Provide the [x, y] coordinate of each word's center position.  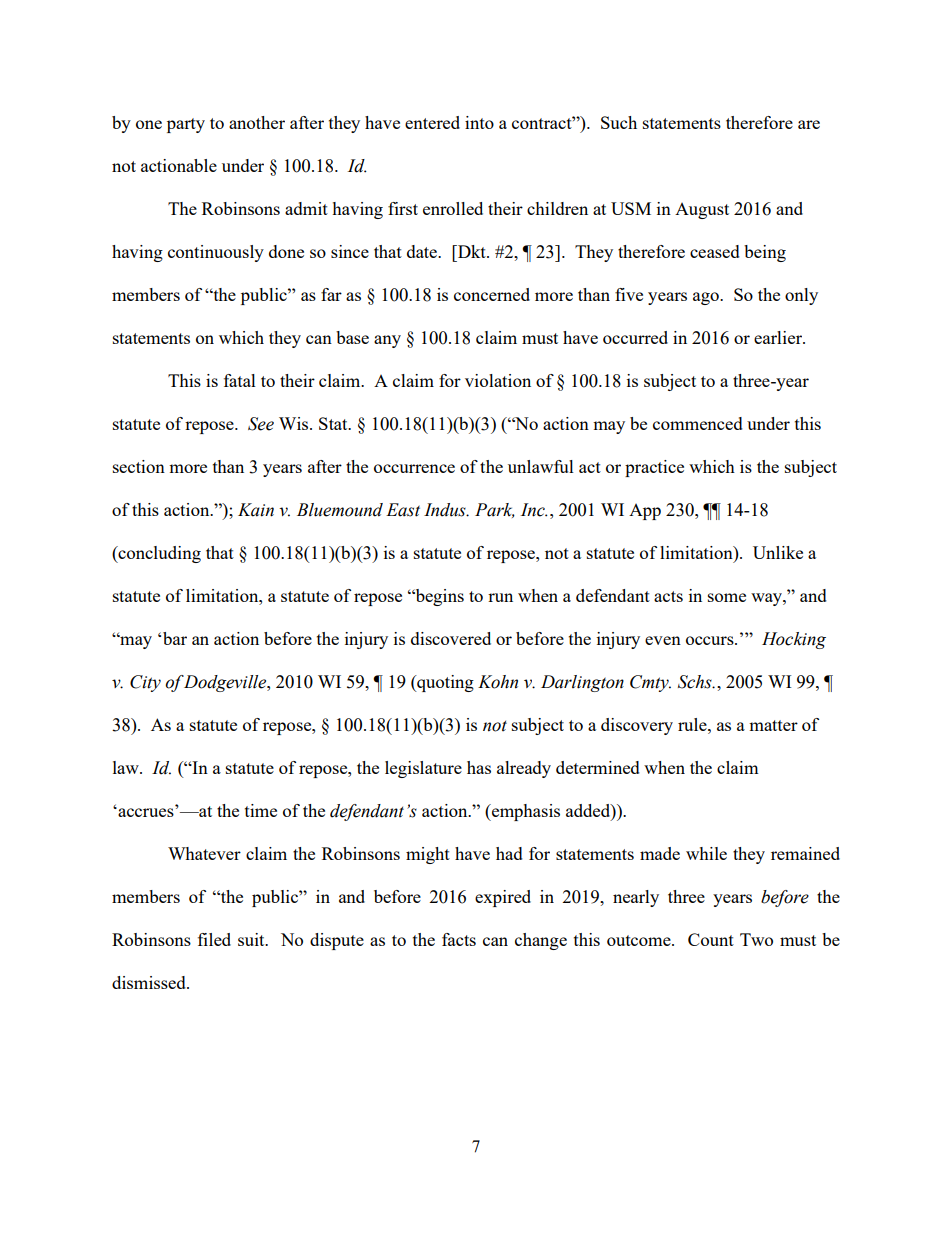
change [541, 941]
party [186, 125]
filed [214, 939]
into [479, 122]
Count [711, 939]
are [809, 124]
